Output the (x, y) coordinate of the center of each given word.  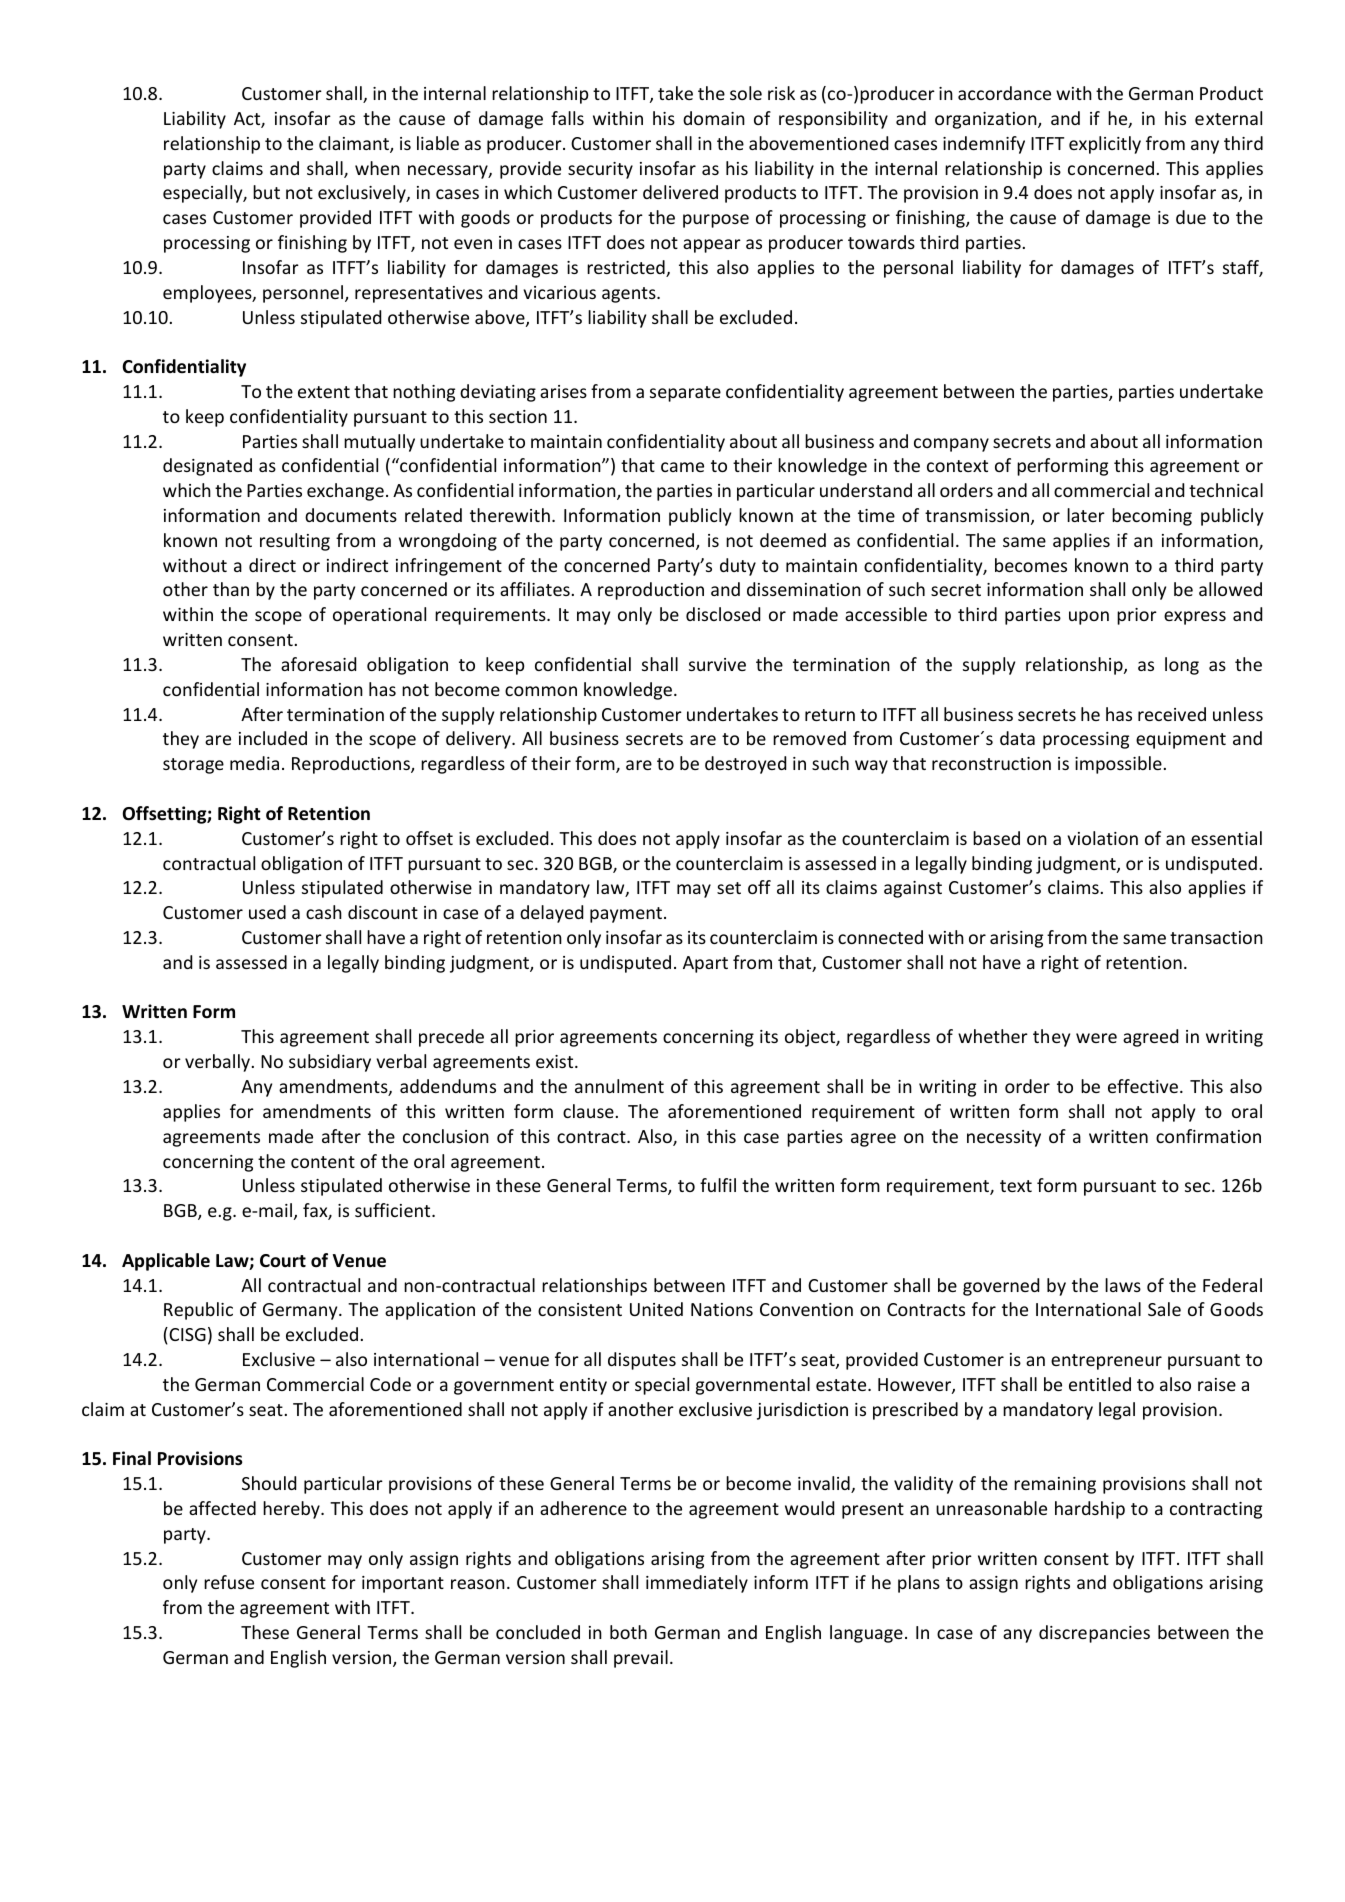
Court (283, 1261)
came (682, 467)
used (267, 912)
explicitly (1105, 145)
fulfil (718, 1185)
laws (1123, 1285)
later (1086, 515)
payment (627, 915)
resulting (295, 542)
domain (714, 118)
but (266, 192)
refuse (229, 1582)
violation (1102, 838)
